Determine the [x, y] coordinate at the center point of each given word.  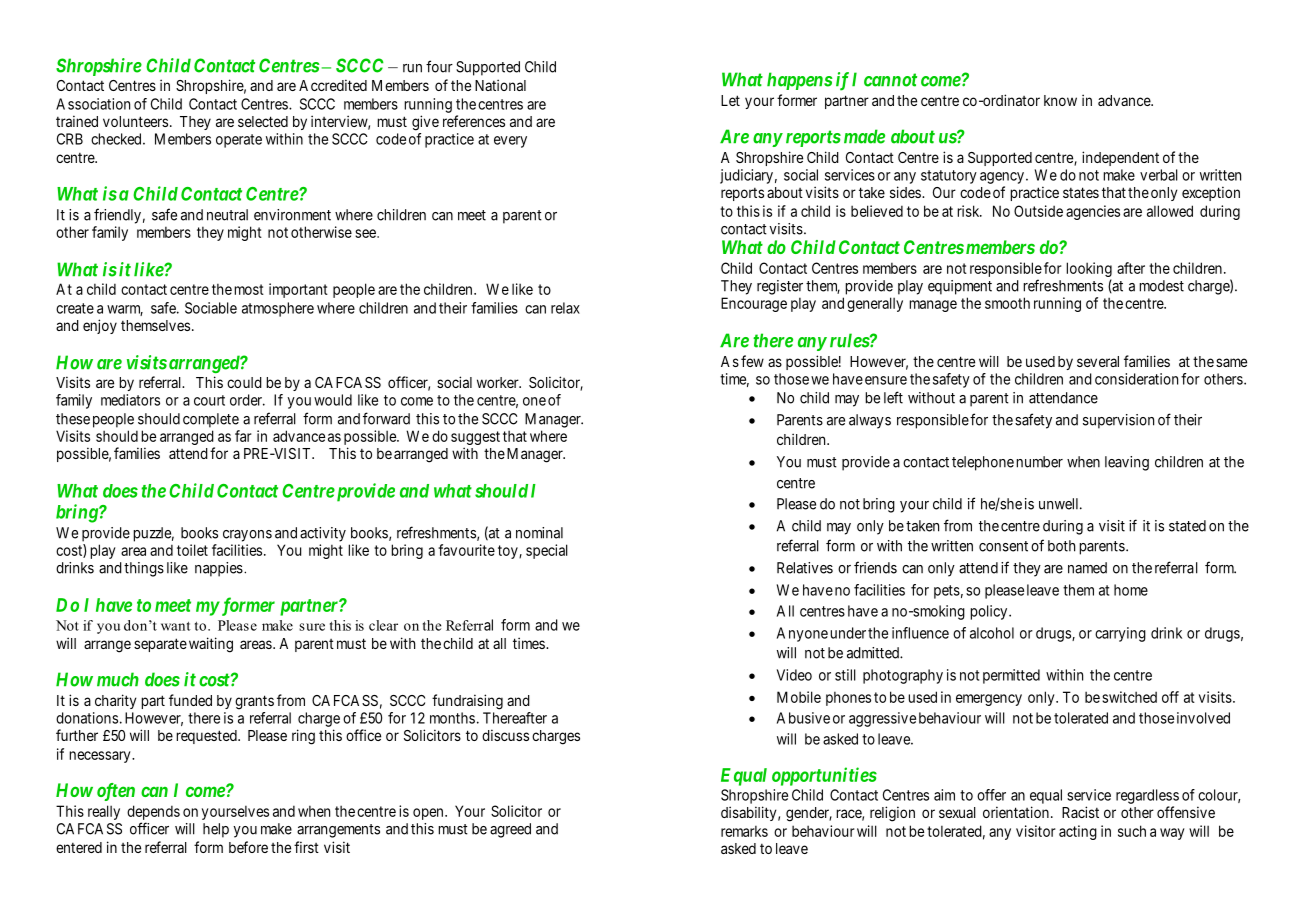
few [752, 361]
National [500, 85]
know [1060, 100]
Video [794, 675]
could [244, 382]
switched [1129, 697]
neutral [227, 215]
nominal [539, 533]
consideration [1136, 379]
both [1061, 546]
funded [190, 700]
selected [263, 121]
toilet [192, 550]
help [216, 830]
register [780, 287]
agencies [1093, 212]
